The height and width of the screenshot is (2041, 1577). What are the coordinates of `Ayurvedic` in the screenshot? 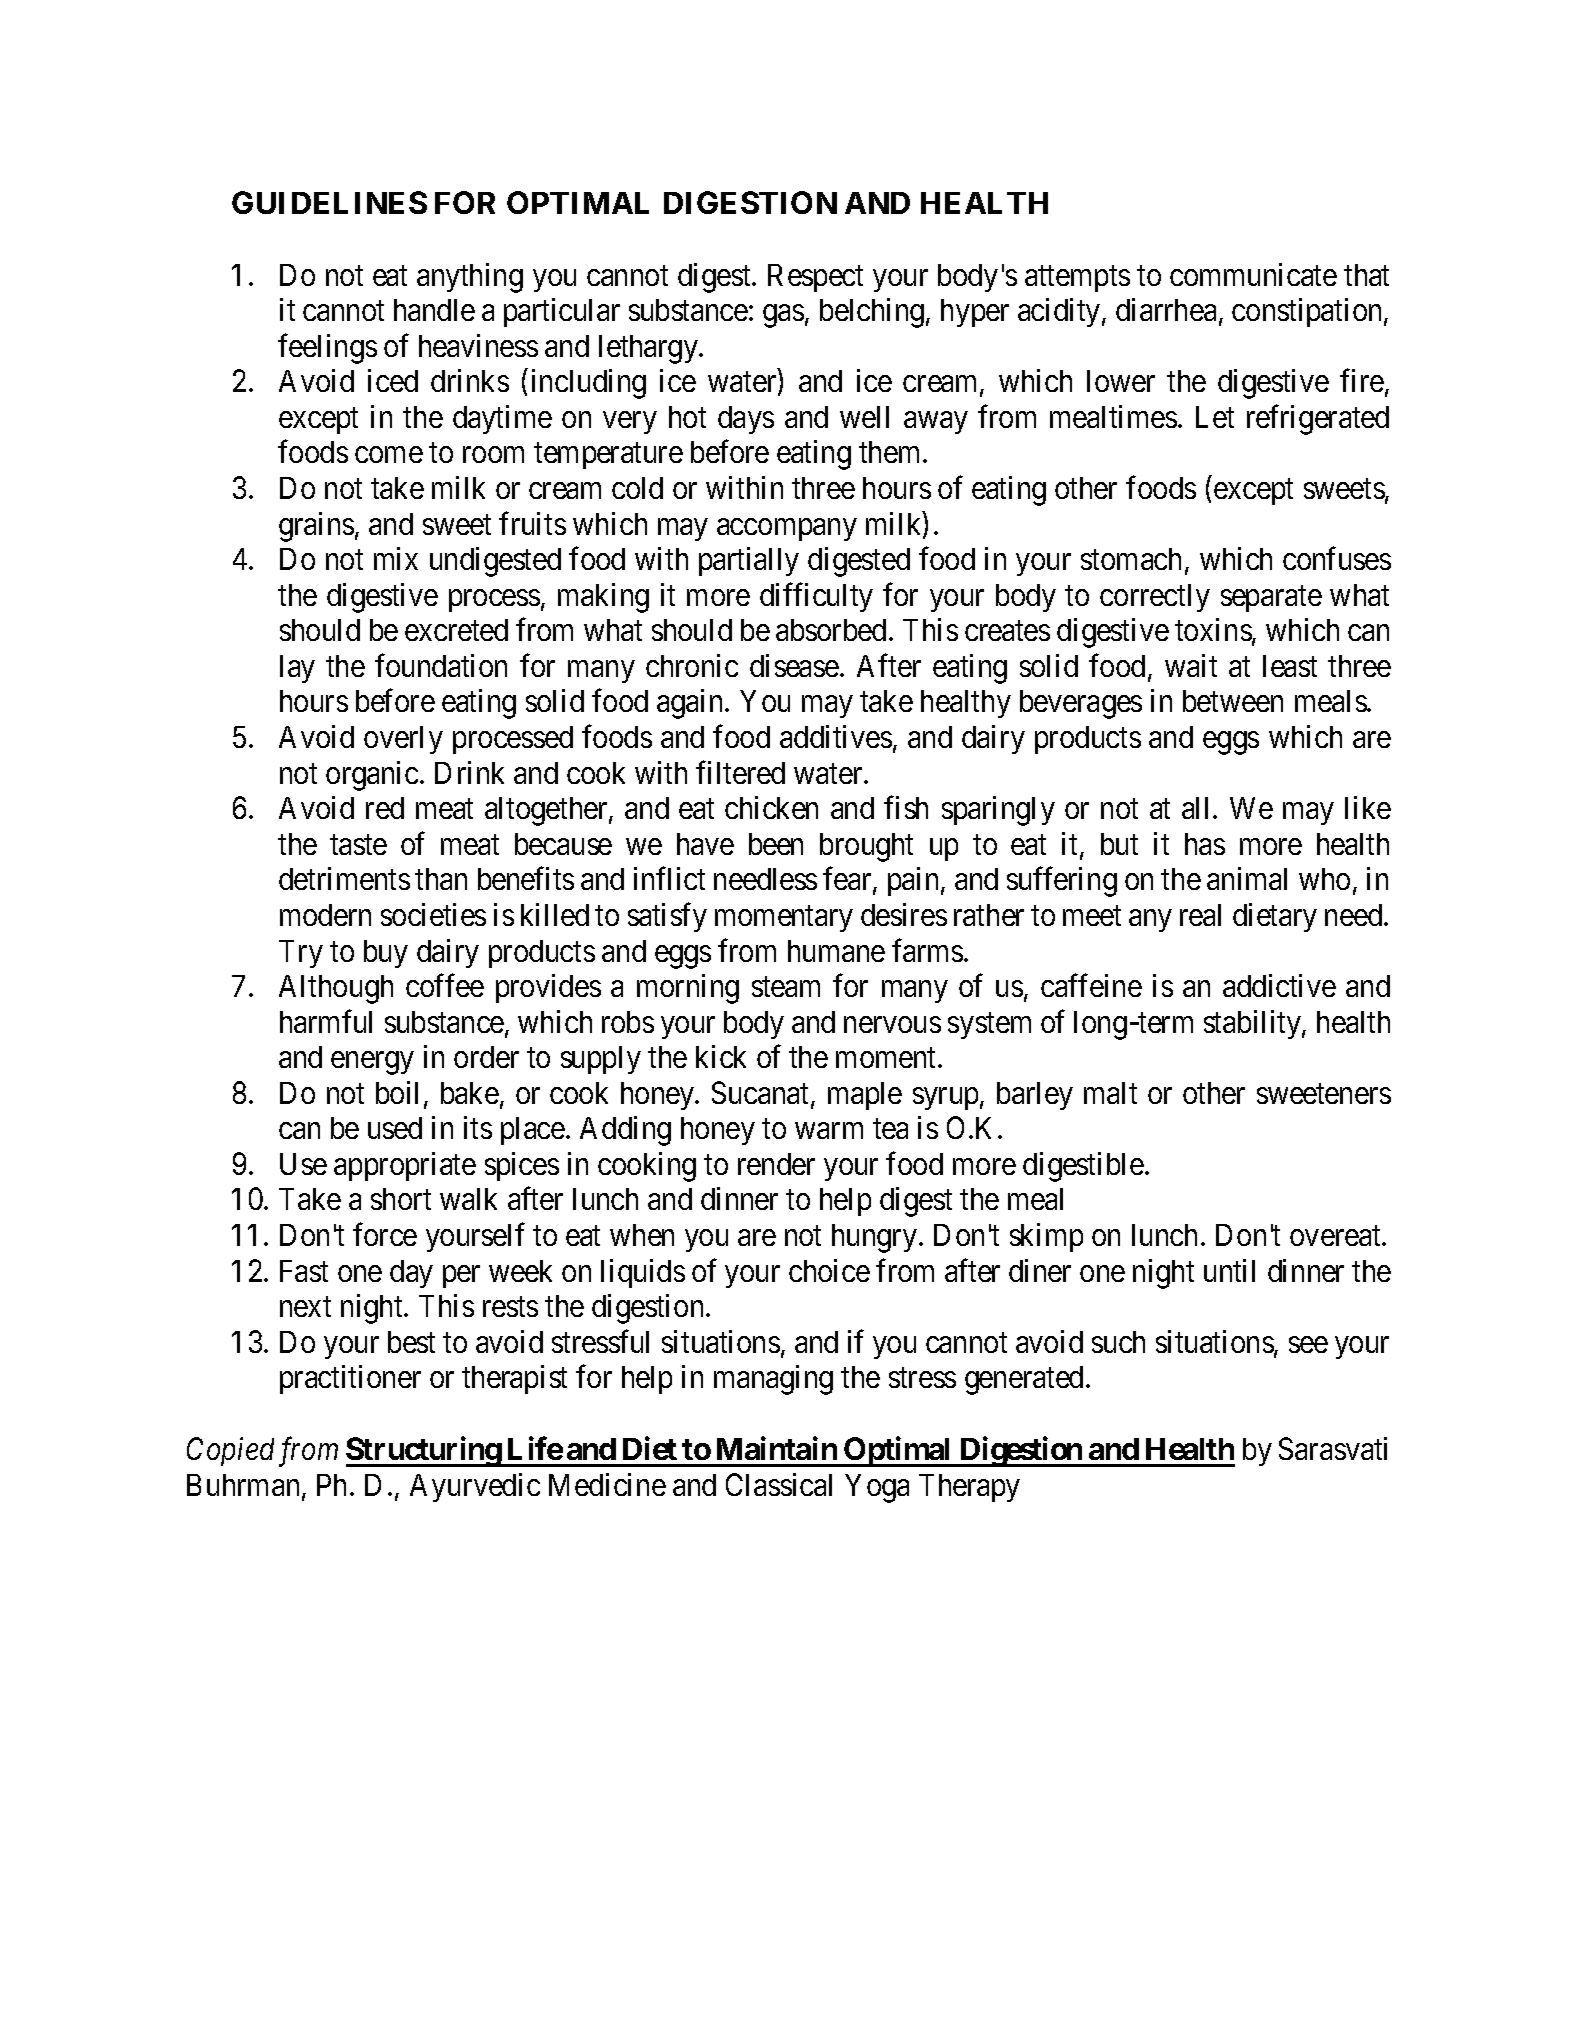 It's located at (475, 1487).
